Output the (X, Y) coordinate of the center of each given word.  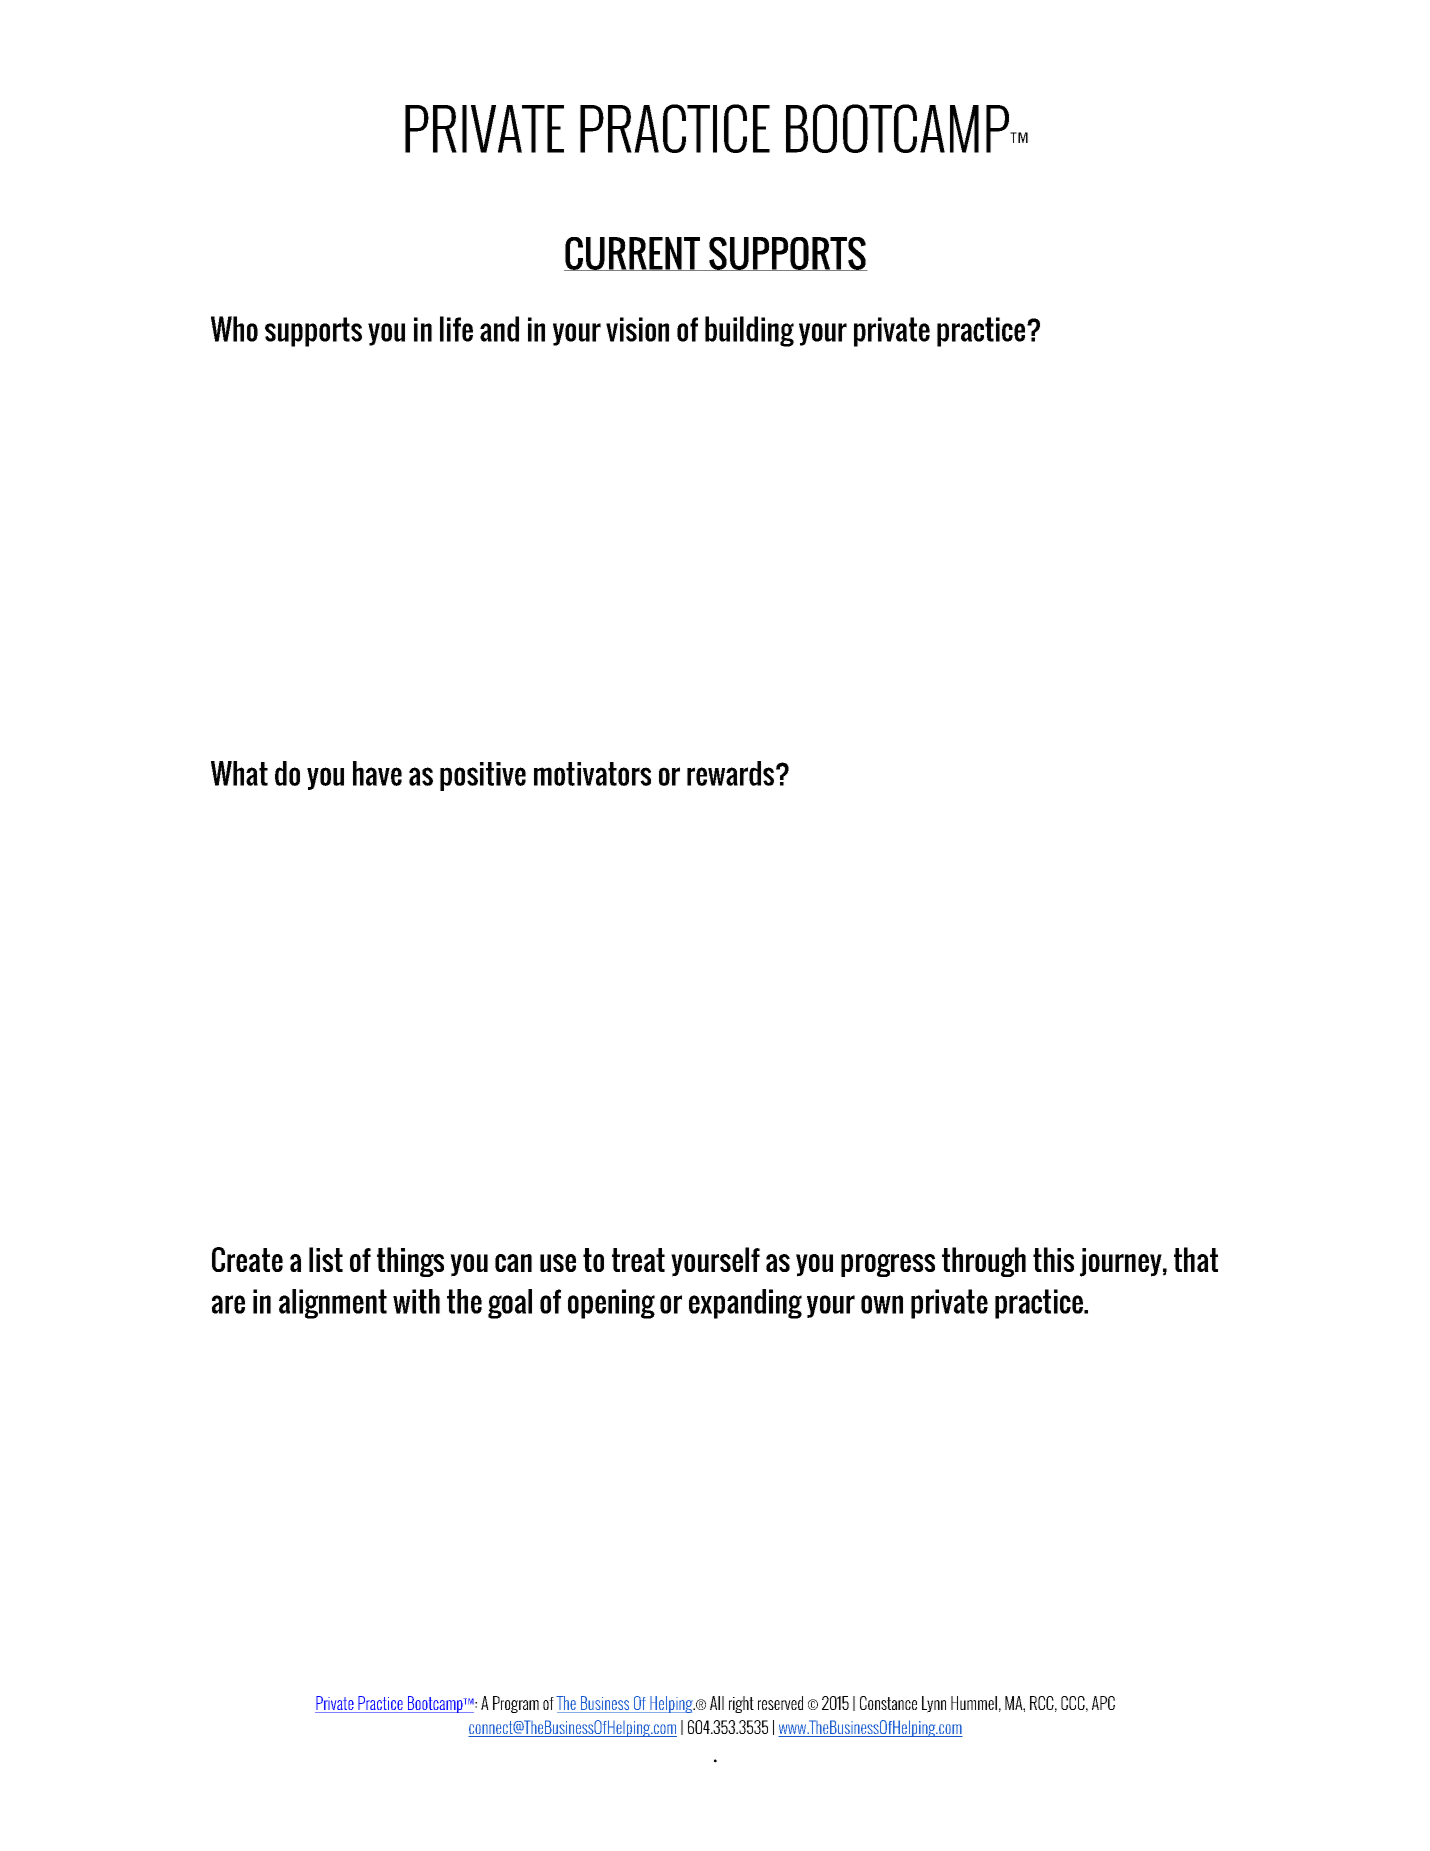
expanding (745, 1304)
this (1053, 1259)
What (239, 773)
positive (483, 776)
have (377, 773)
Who (234, 329)
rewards (730, 773)
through (984, 1262)
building (749, 331)
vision (637, 329)
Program (516, 1704)
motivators (592, 774)
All (717, 1703)
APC (1103, 1703)
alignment (333, 1304)
